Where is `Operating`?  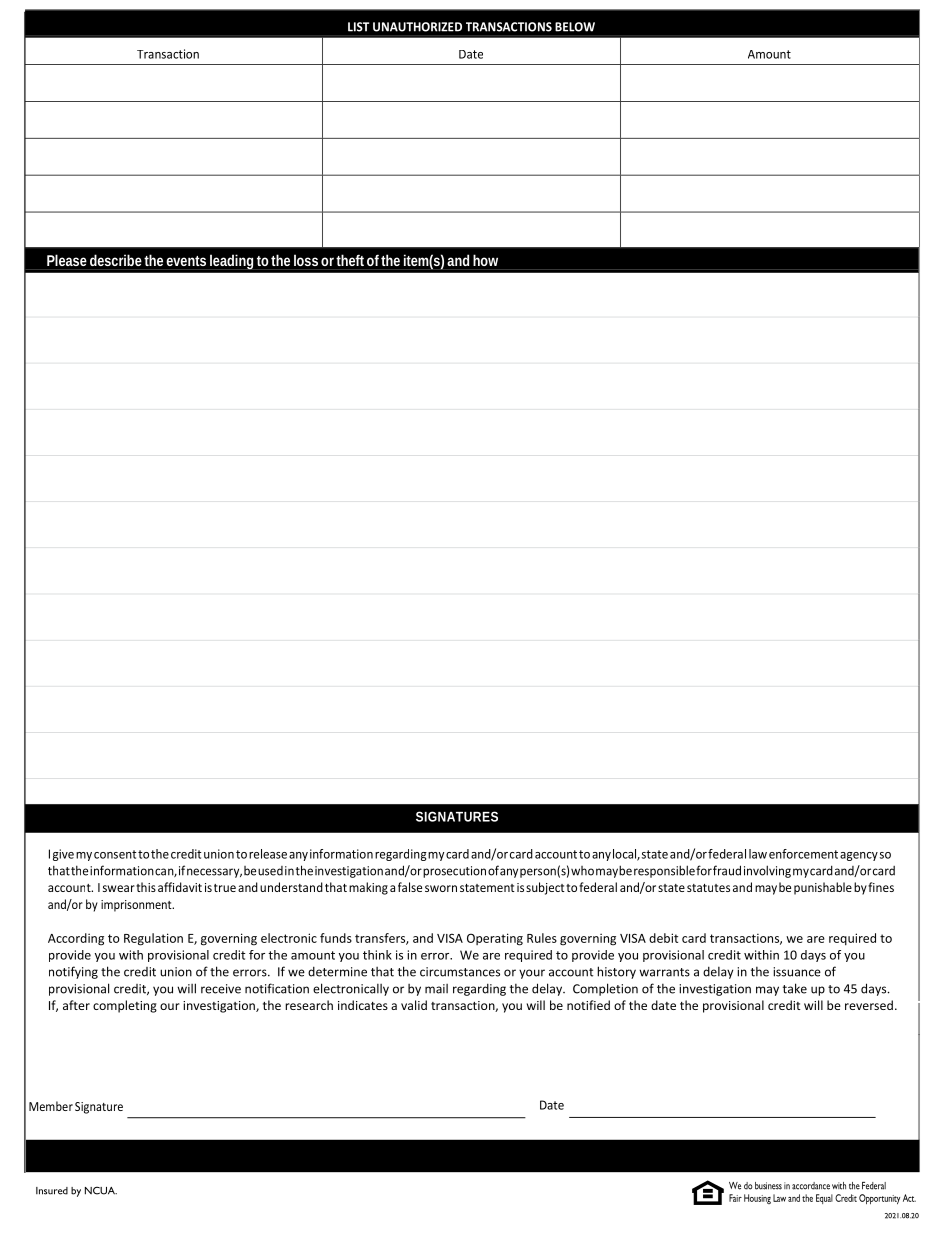 Operating is located at coordinates (495, 939).
